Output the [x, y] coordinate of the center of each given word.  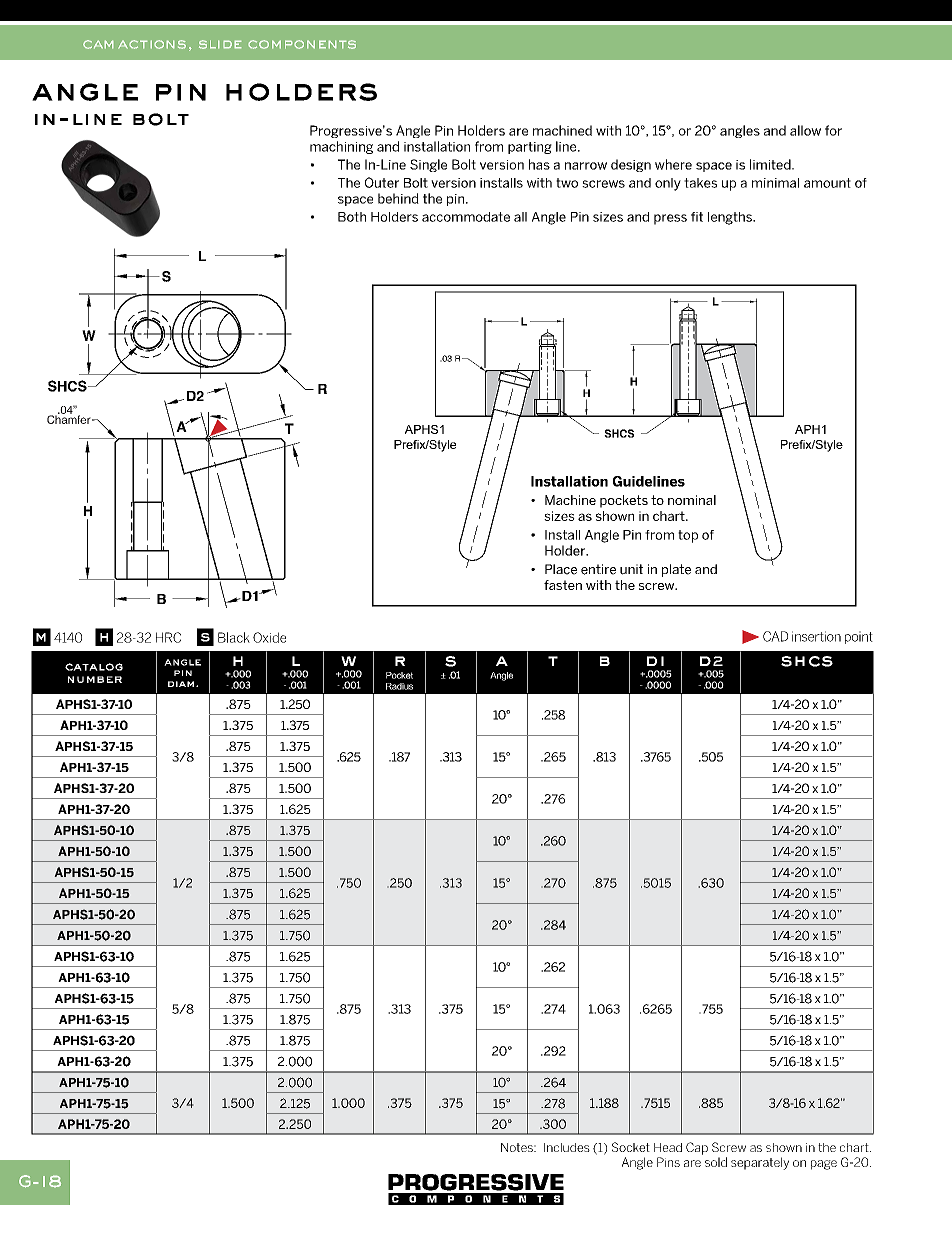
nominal [692, 500]
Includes [567, 1147]
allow [805, 130]
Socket [631, 1147]
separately [760, 1163]
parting [530, 148]
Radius [399, 686]
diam [181, 684]
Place [561, 569]
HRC [168, 637]
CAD [775, 636]
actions [152, 44]
